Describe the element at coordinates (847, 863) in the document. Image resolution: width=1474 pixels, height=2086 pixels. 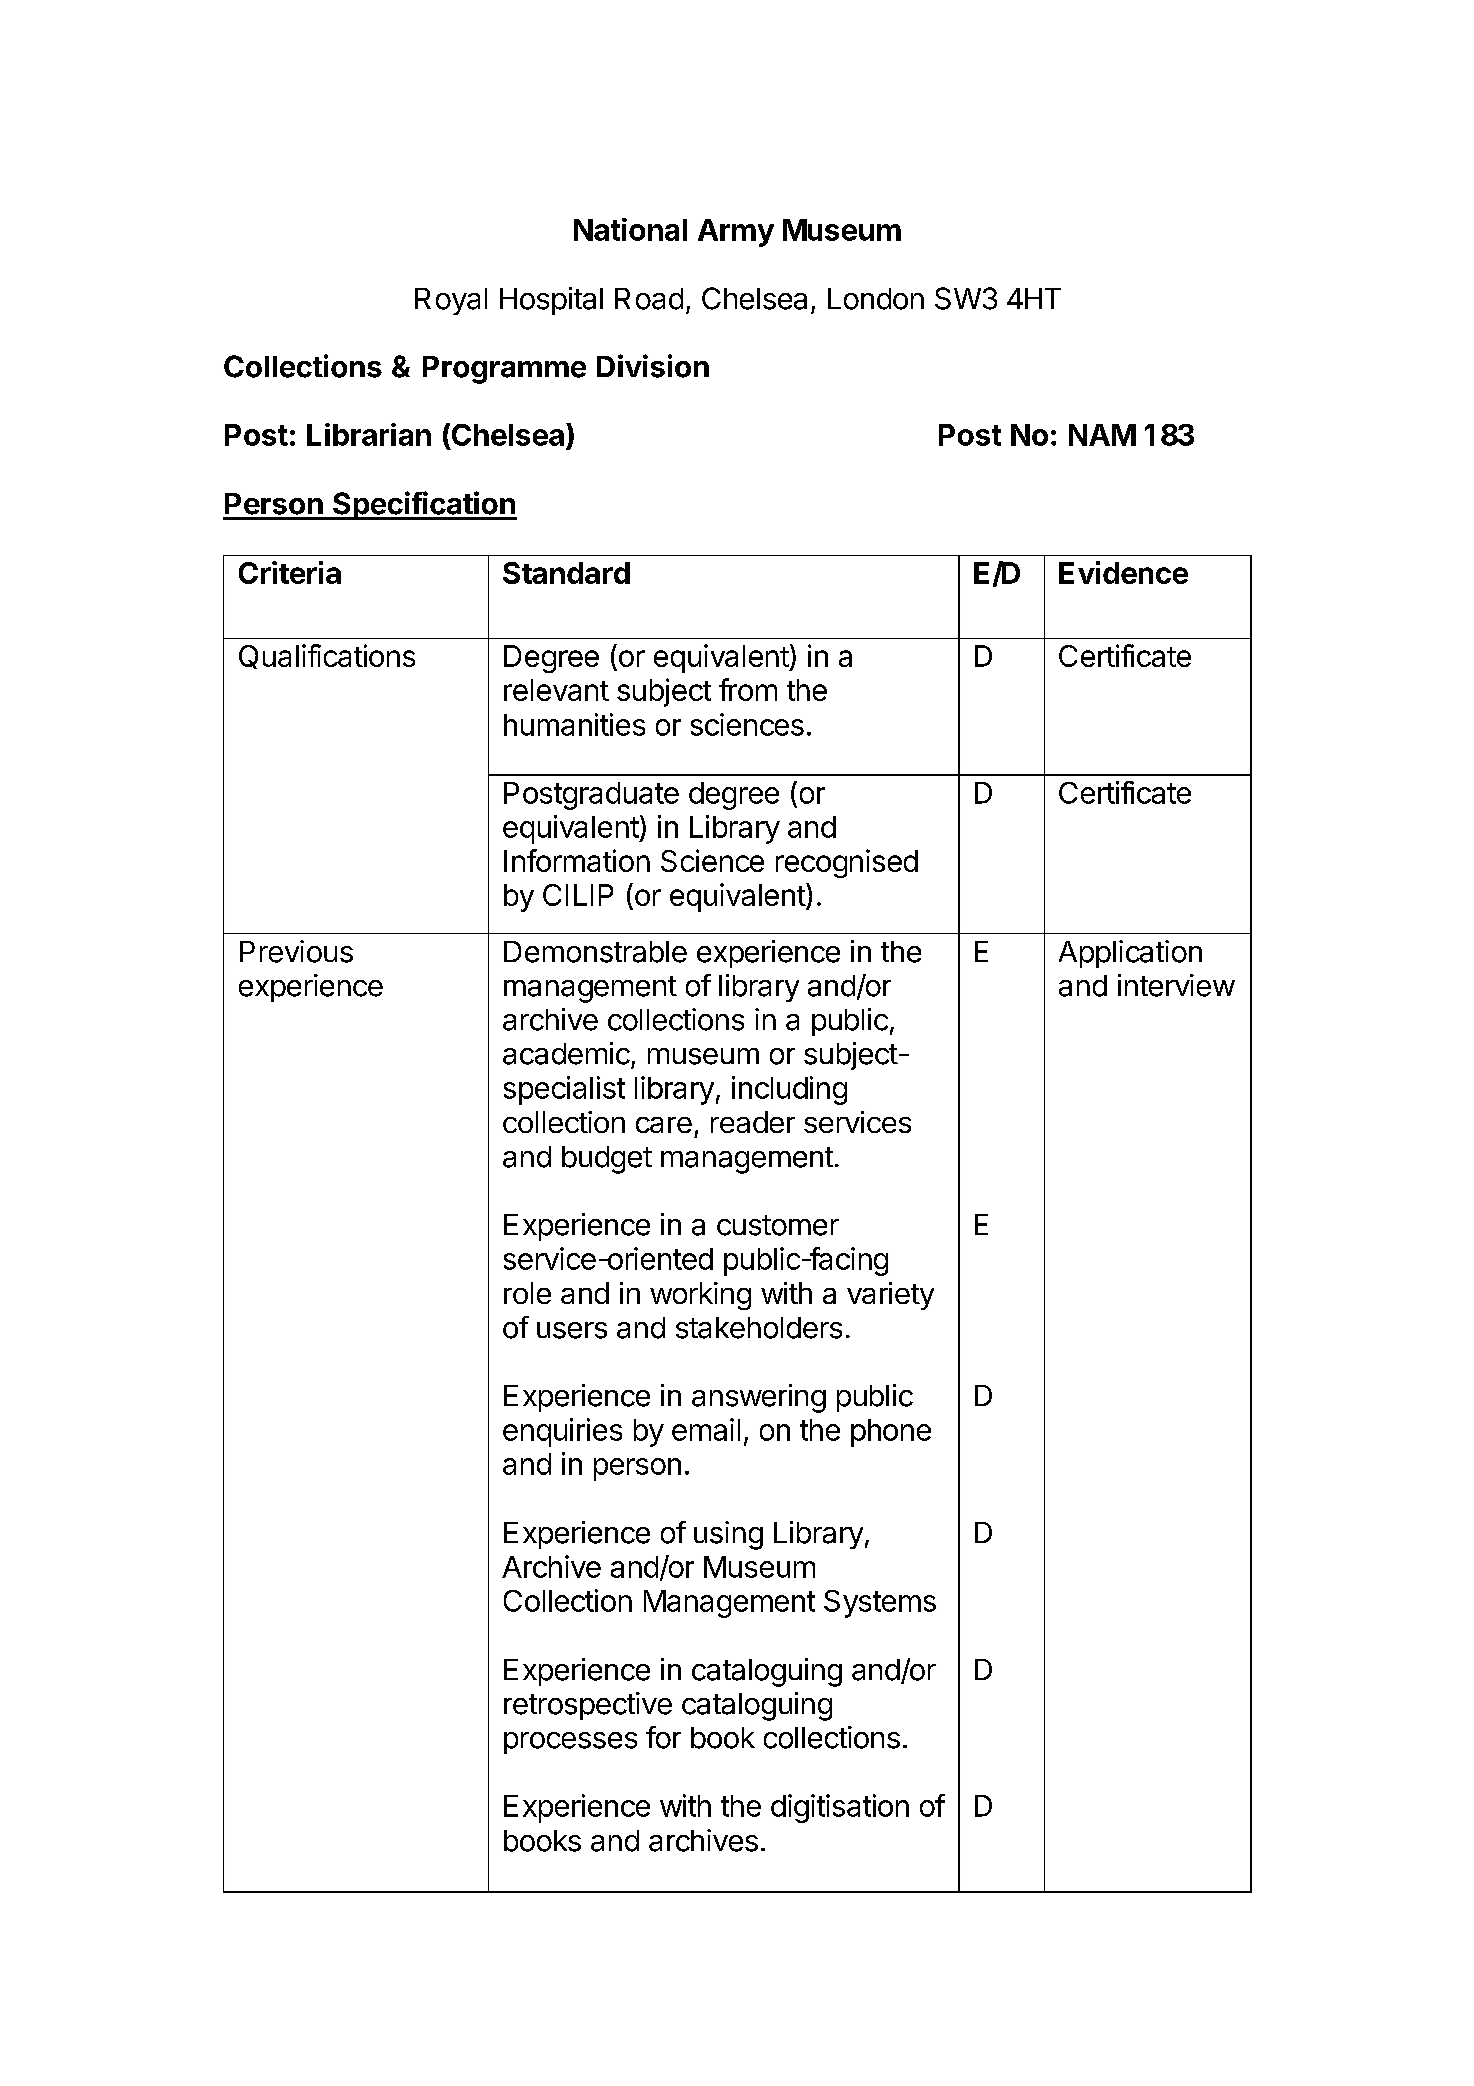
I see `recognised` at that location.
